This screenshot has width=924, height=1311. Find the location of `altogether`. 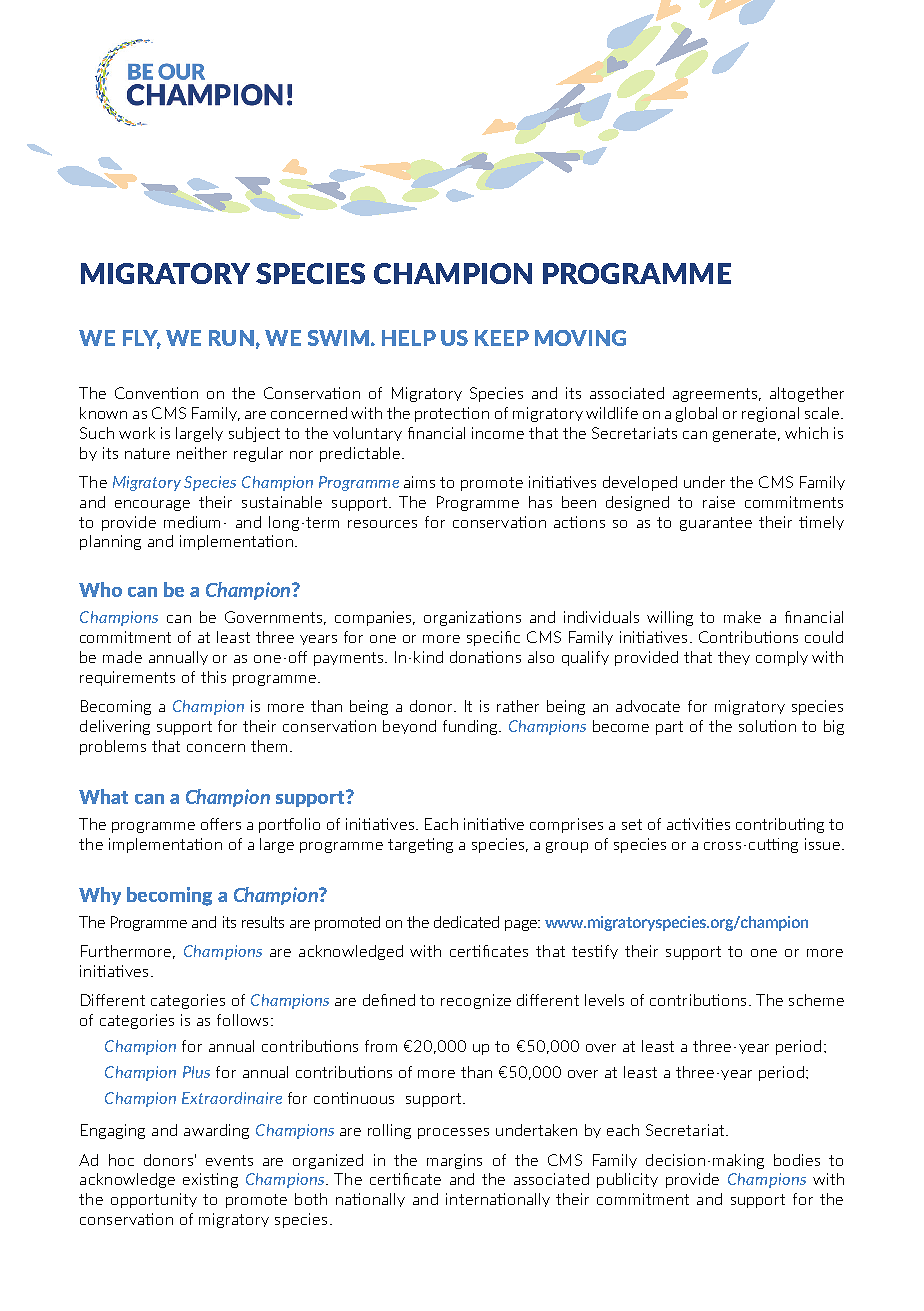

altogether is located at coordinates (807, 394).
